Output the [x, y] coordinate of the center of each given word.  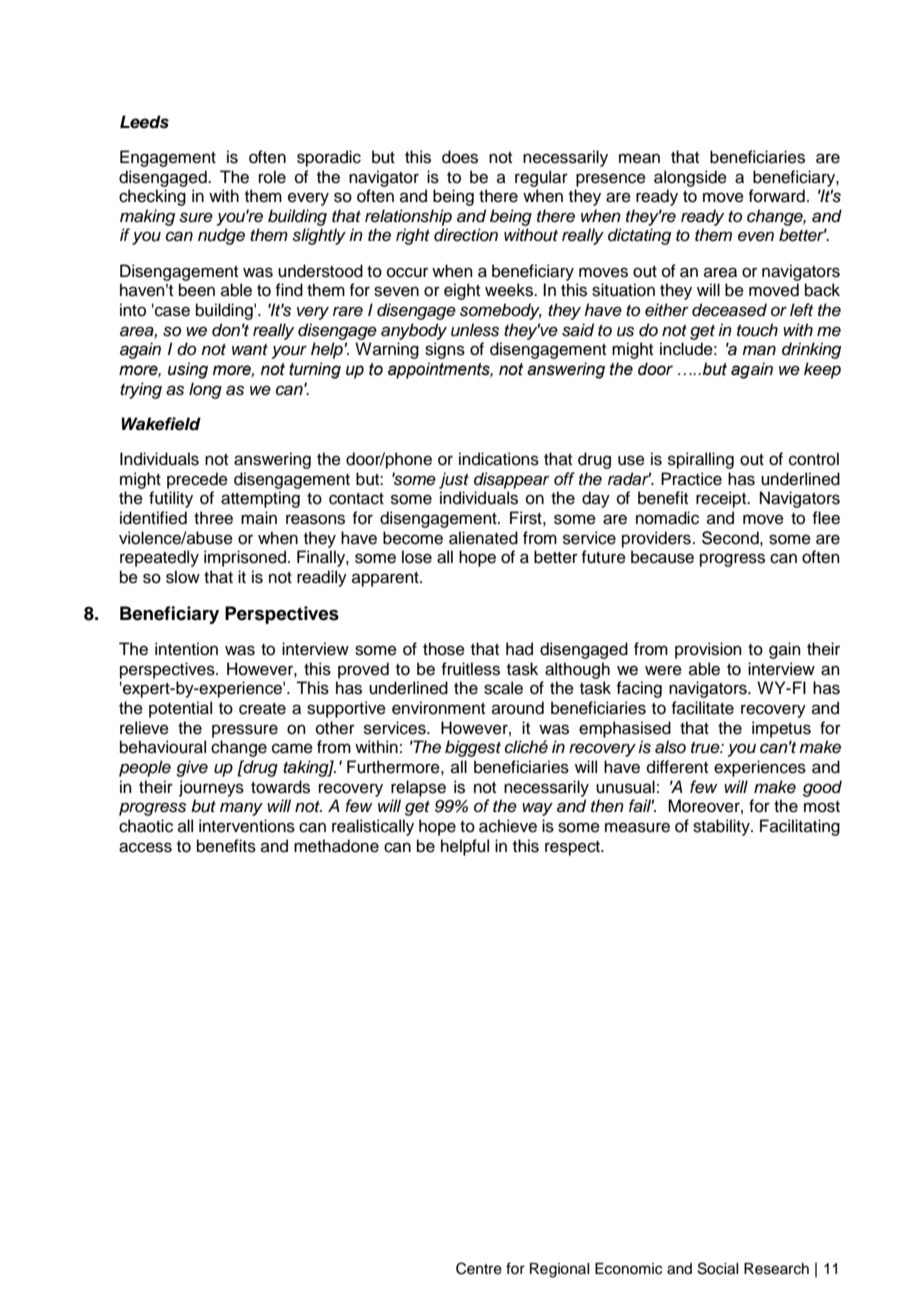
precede [197, 480]
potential [180, 709]
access [145, 847]
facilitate [702, 708]
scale [503, 688]
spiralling [701, 460]
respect [573, 848]
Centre [479, 1268]
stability [722, 827]
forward [776, 196]
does [460, 157]
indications [499, 459]
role [272, 177]
